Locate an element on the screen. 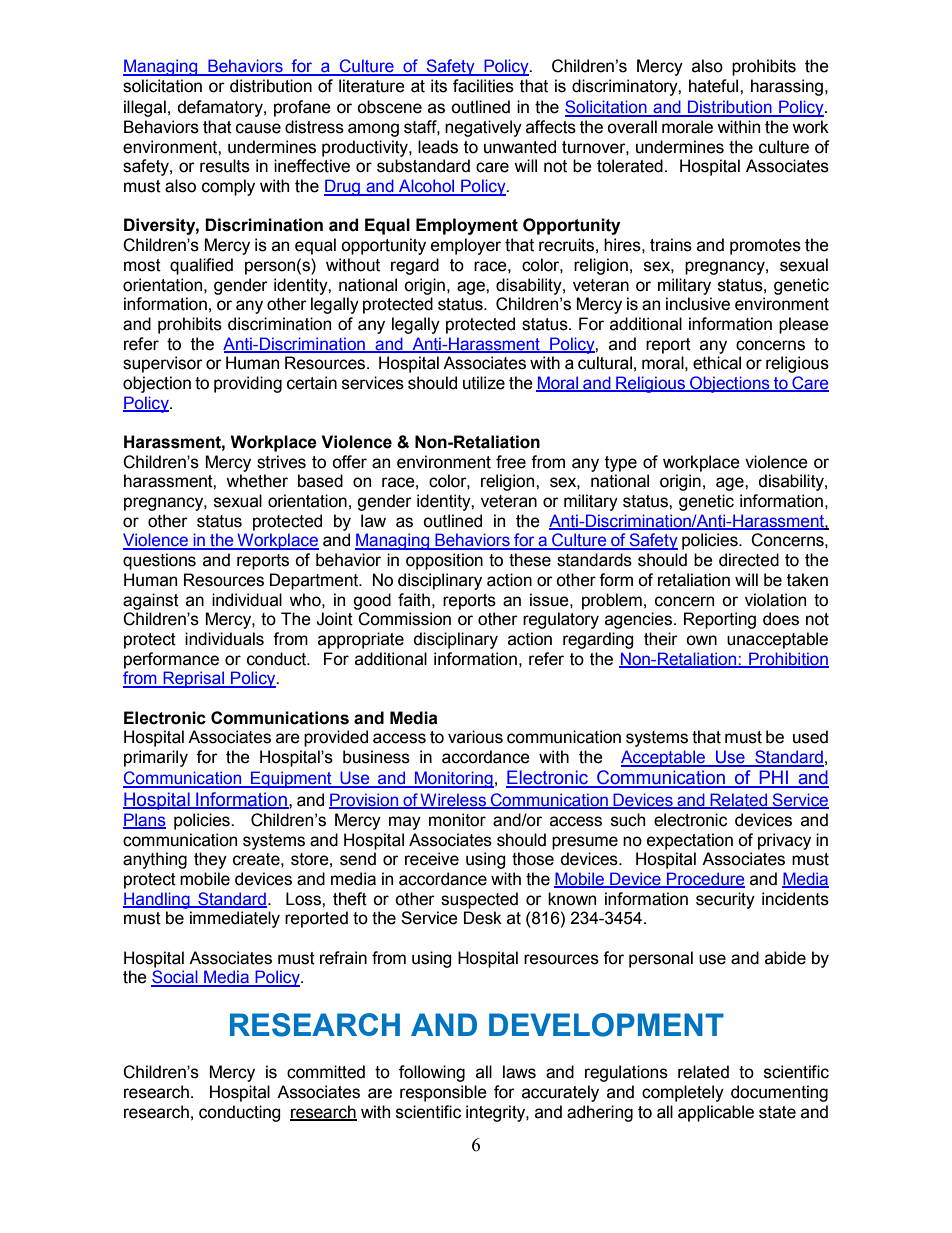  used is located at coordinates (810, 737).
